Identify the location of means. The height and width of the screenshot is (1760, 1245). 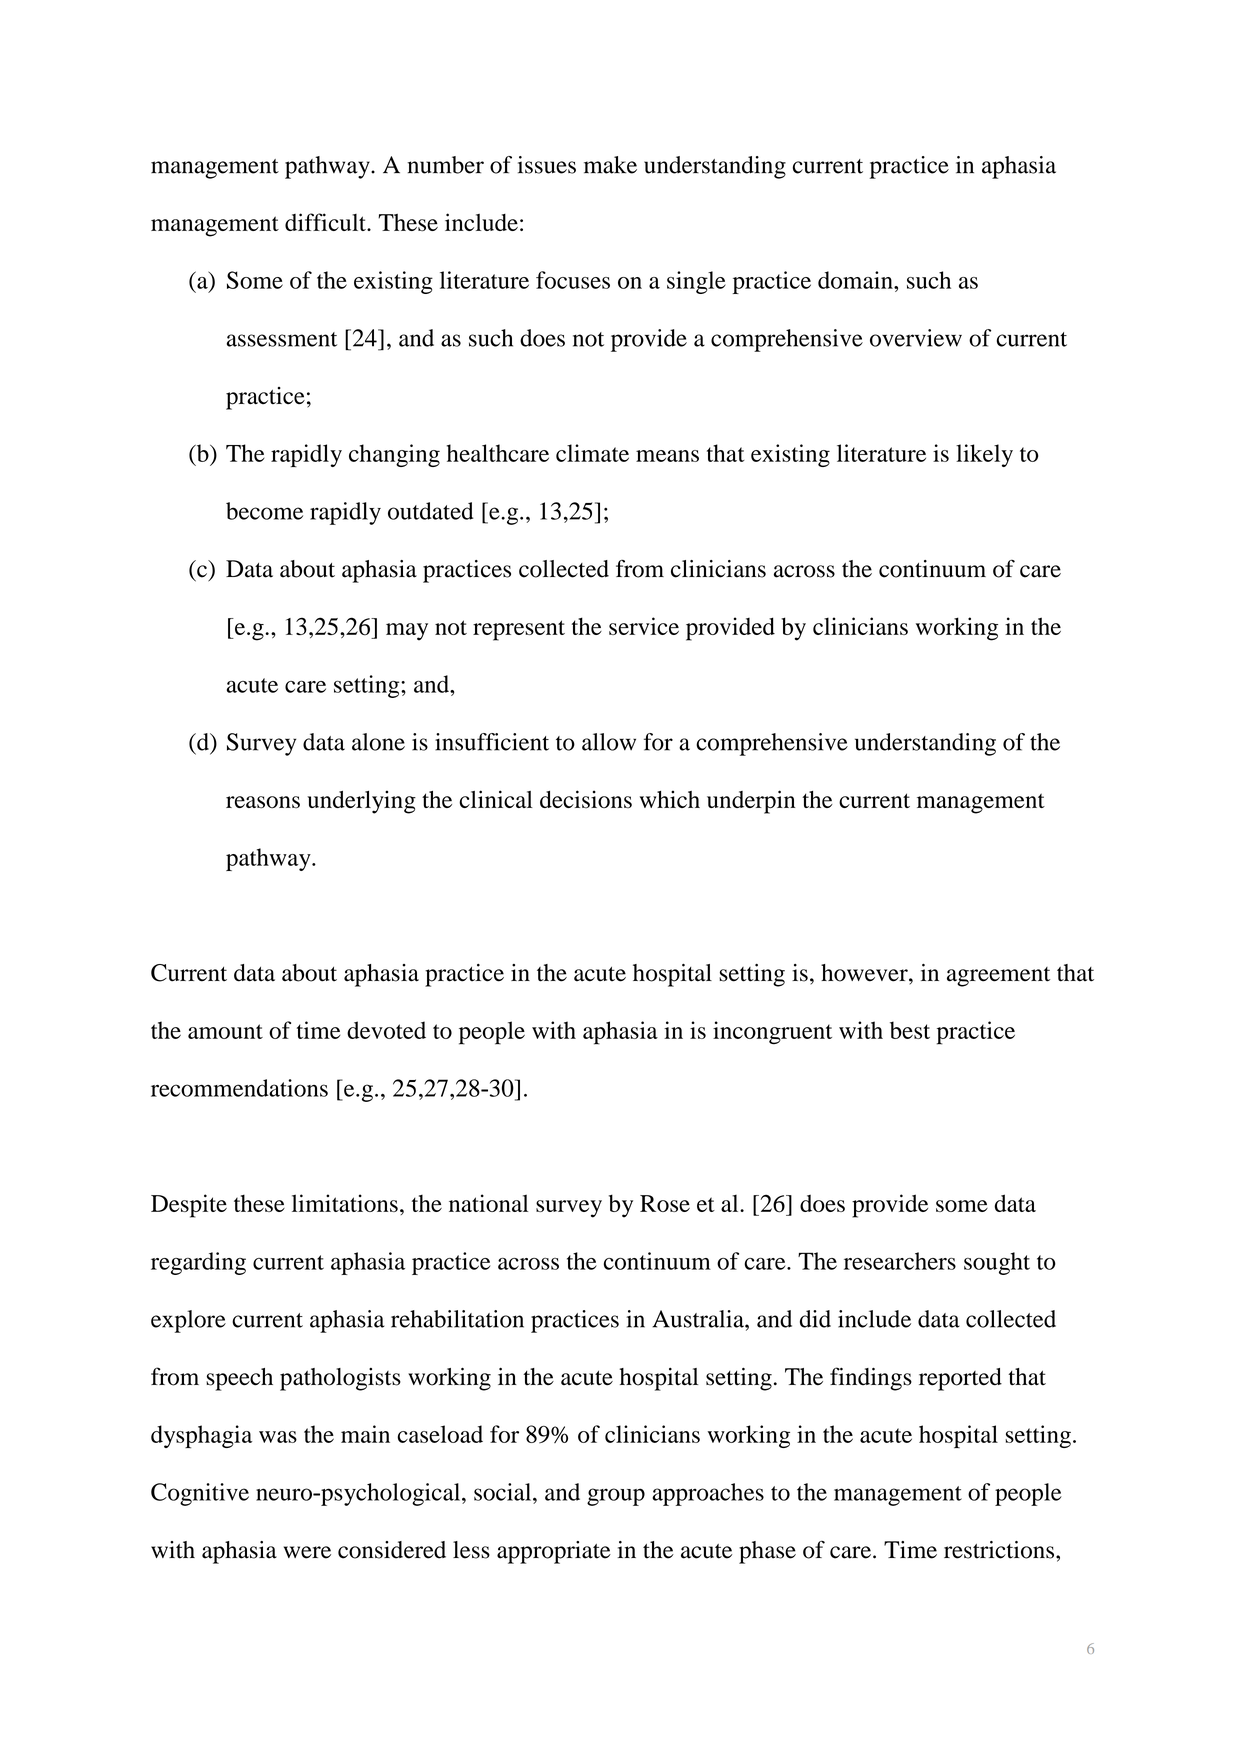
(667, 456).
